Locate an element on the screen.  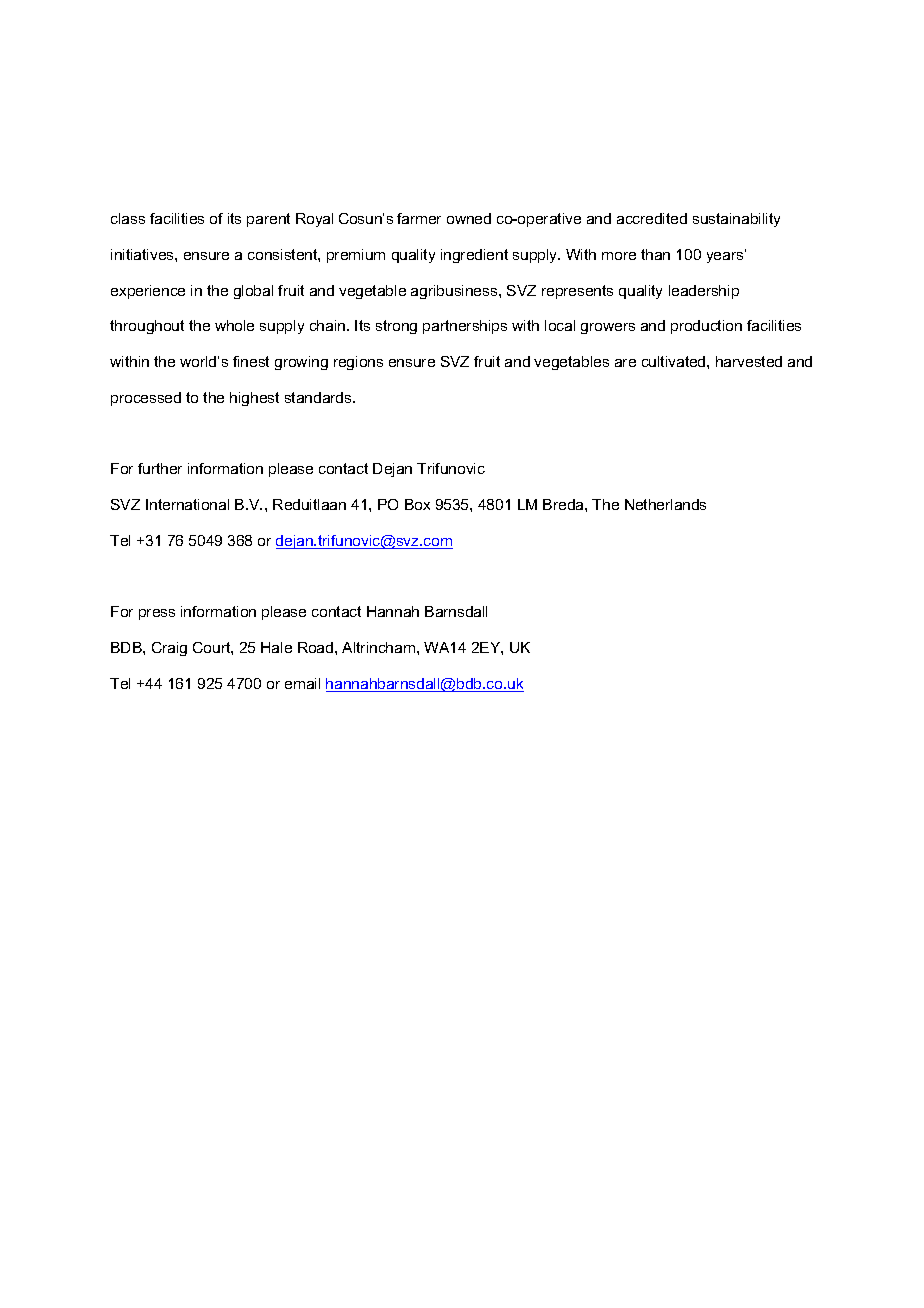
Netherlands is located at coordinates (665, 504).
